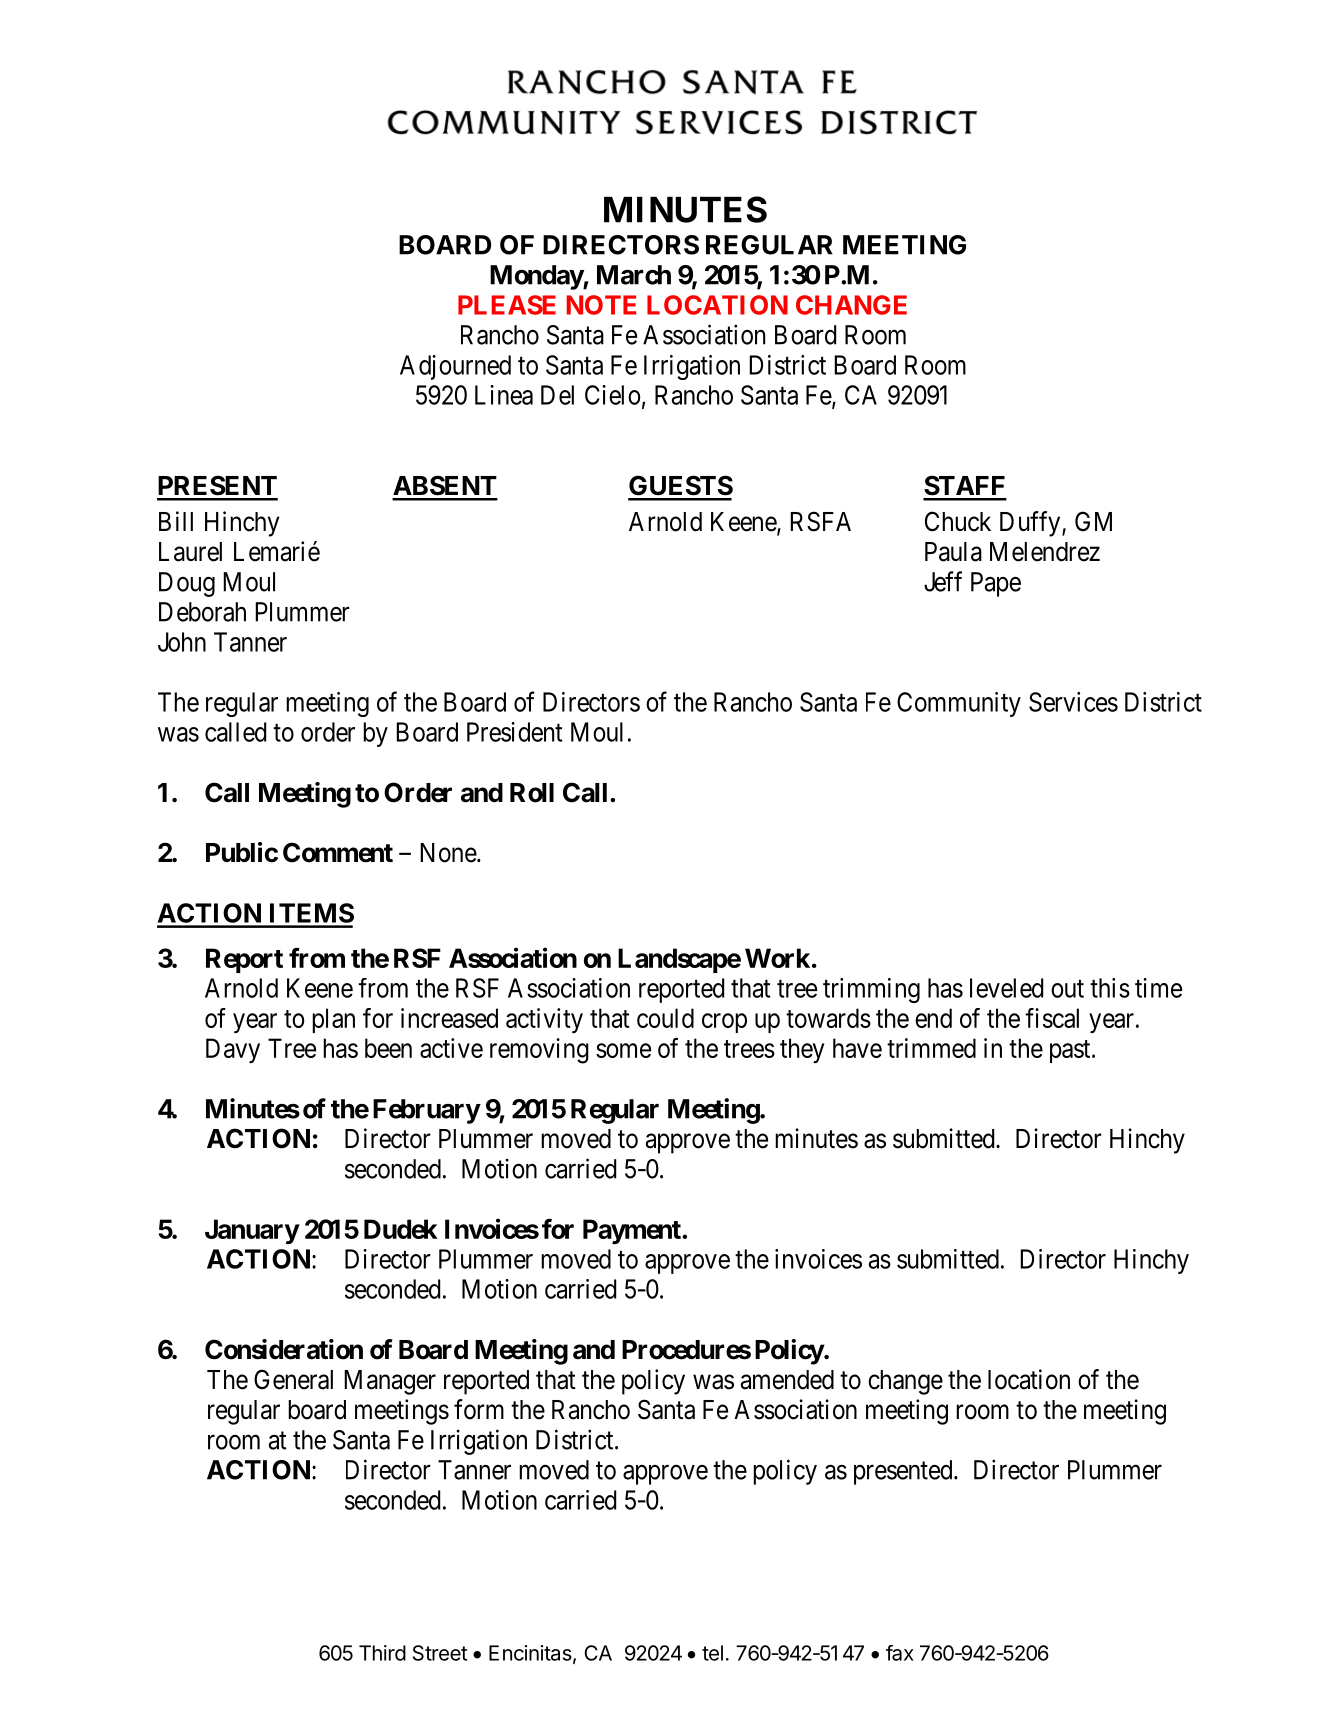 This image has height=1728, width=1335. Describe the element at coordinates (1031, 524) in the image. I see `Duffy` at that location.
